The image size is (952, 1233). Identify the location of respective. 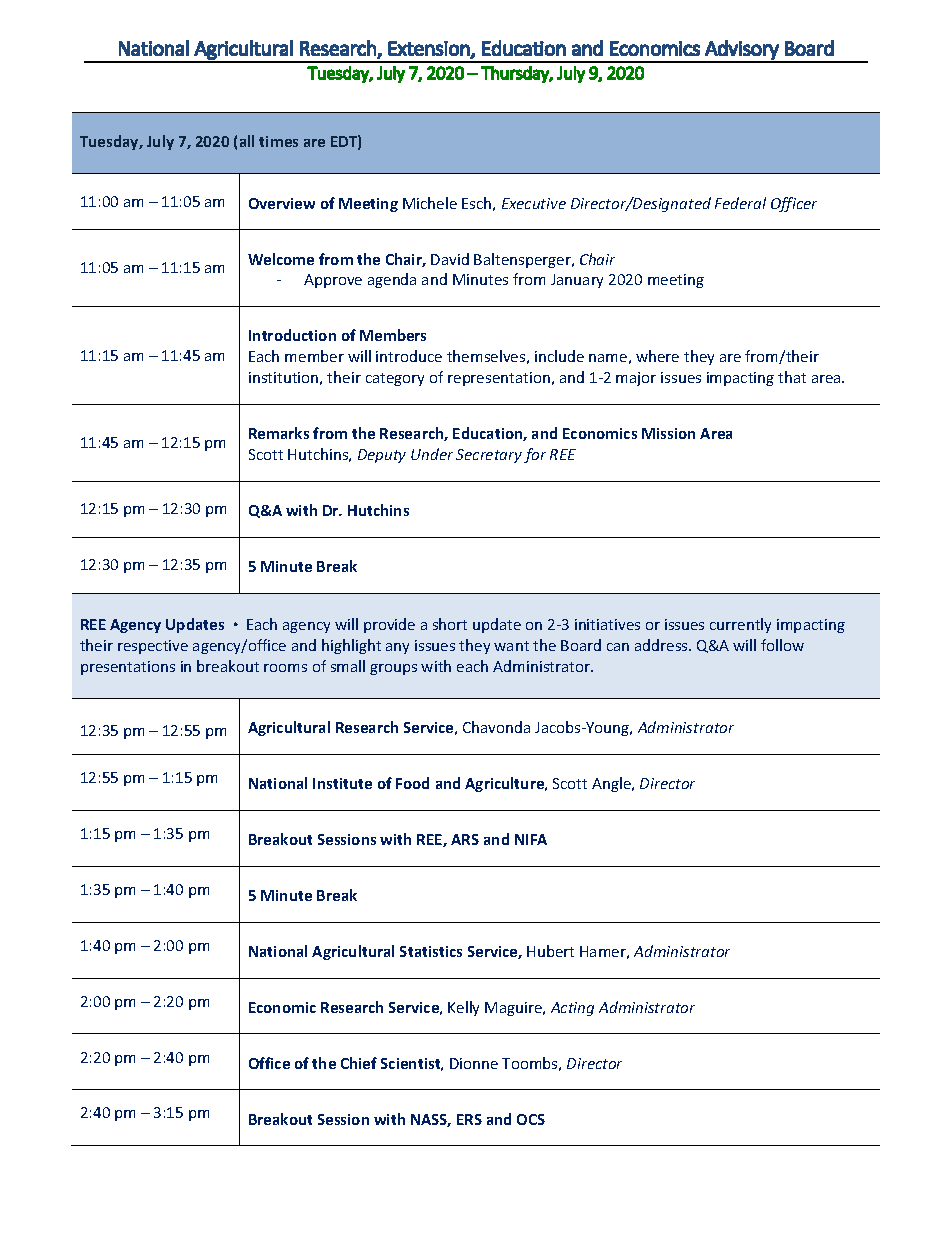
(153, 647).
